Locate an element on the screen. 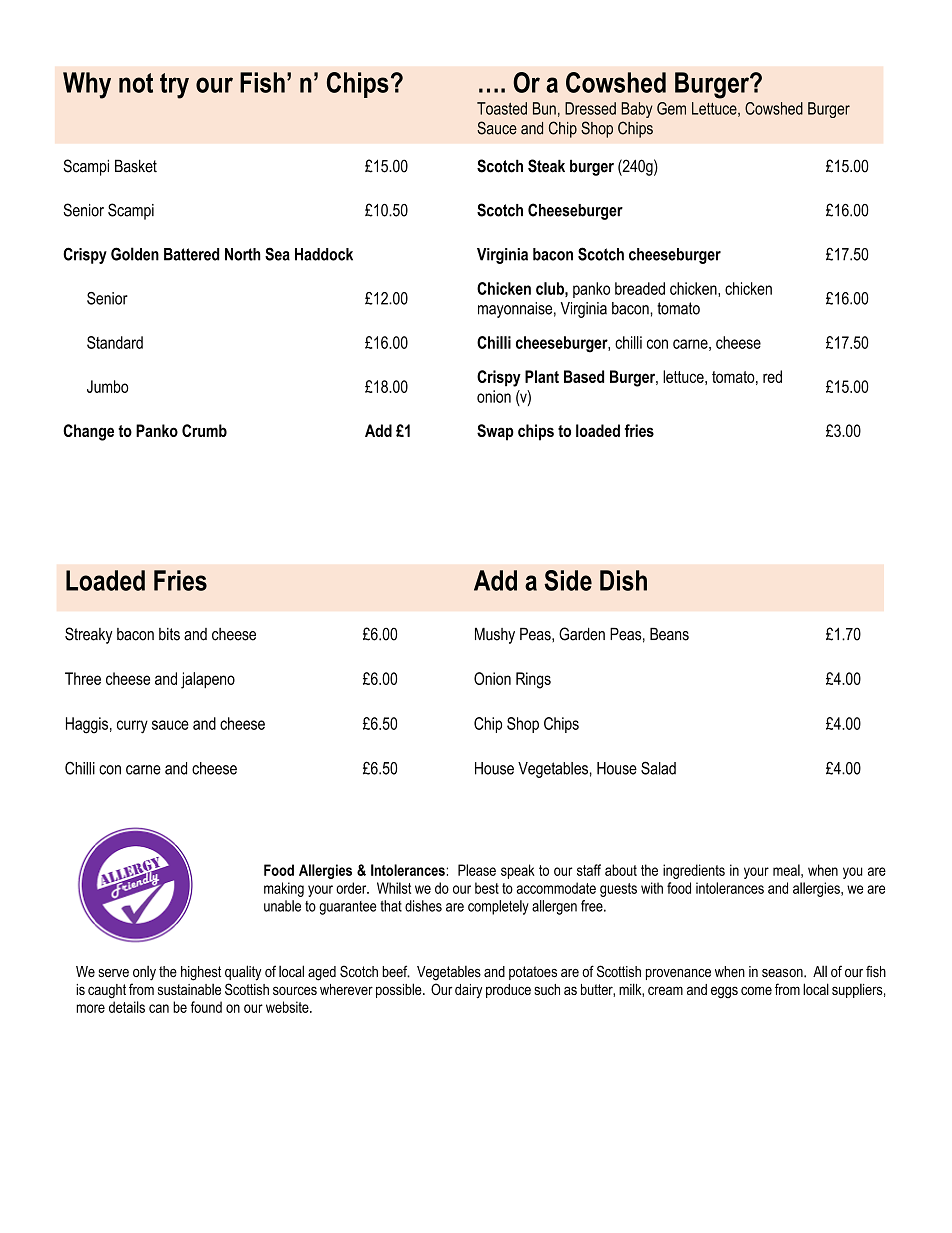  possible is located at coordinates (400, 990).
